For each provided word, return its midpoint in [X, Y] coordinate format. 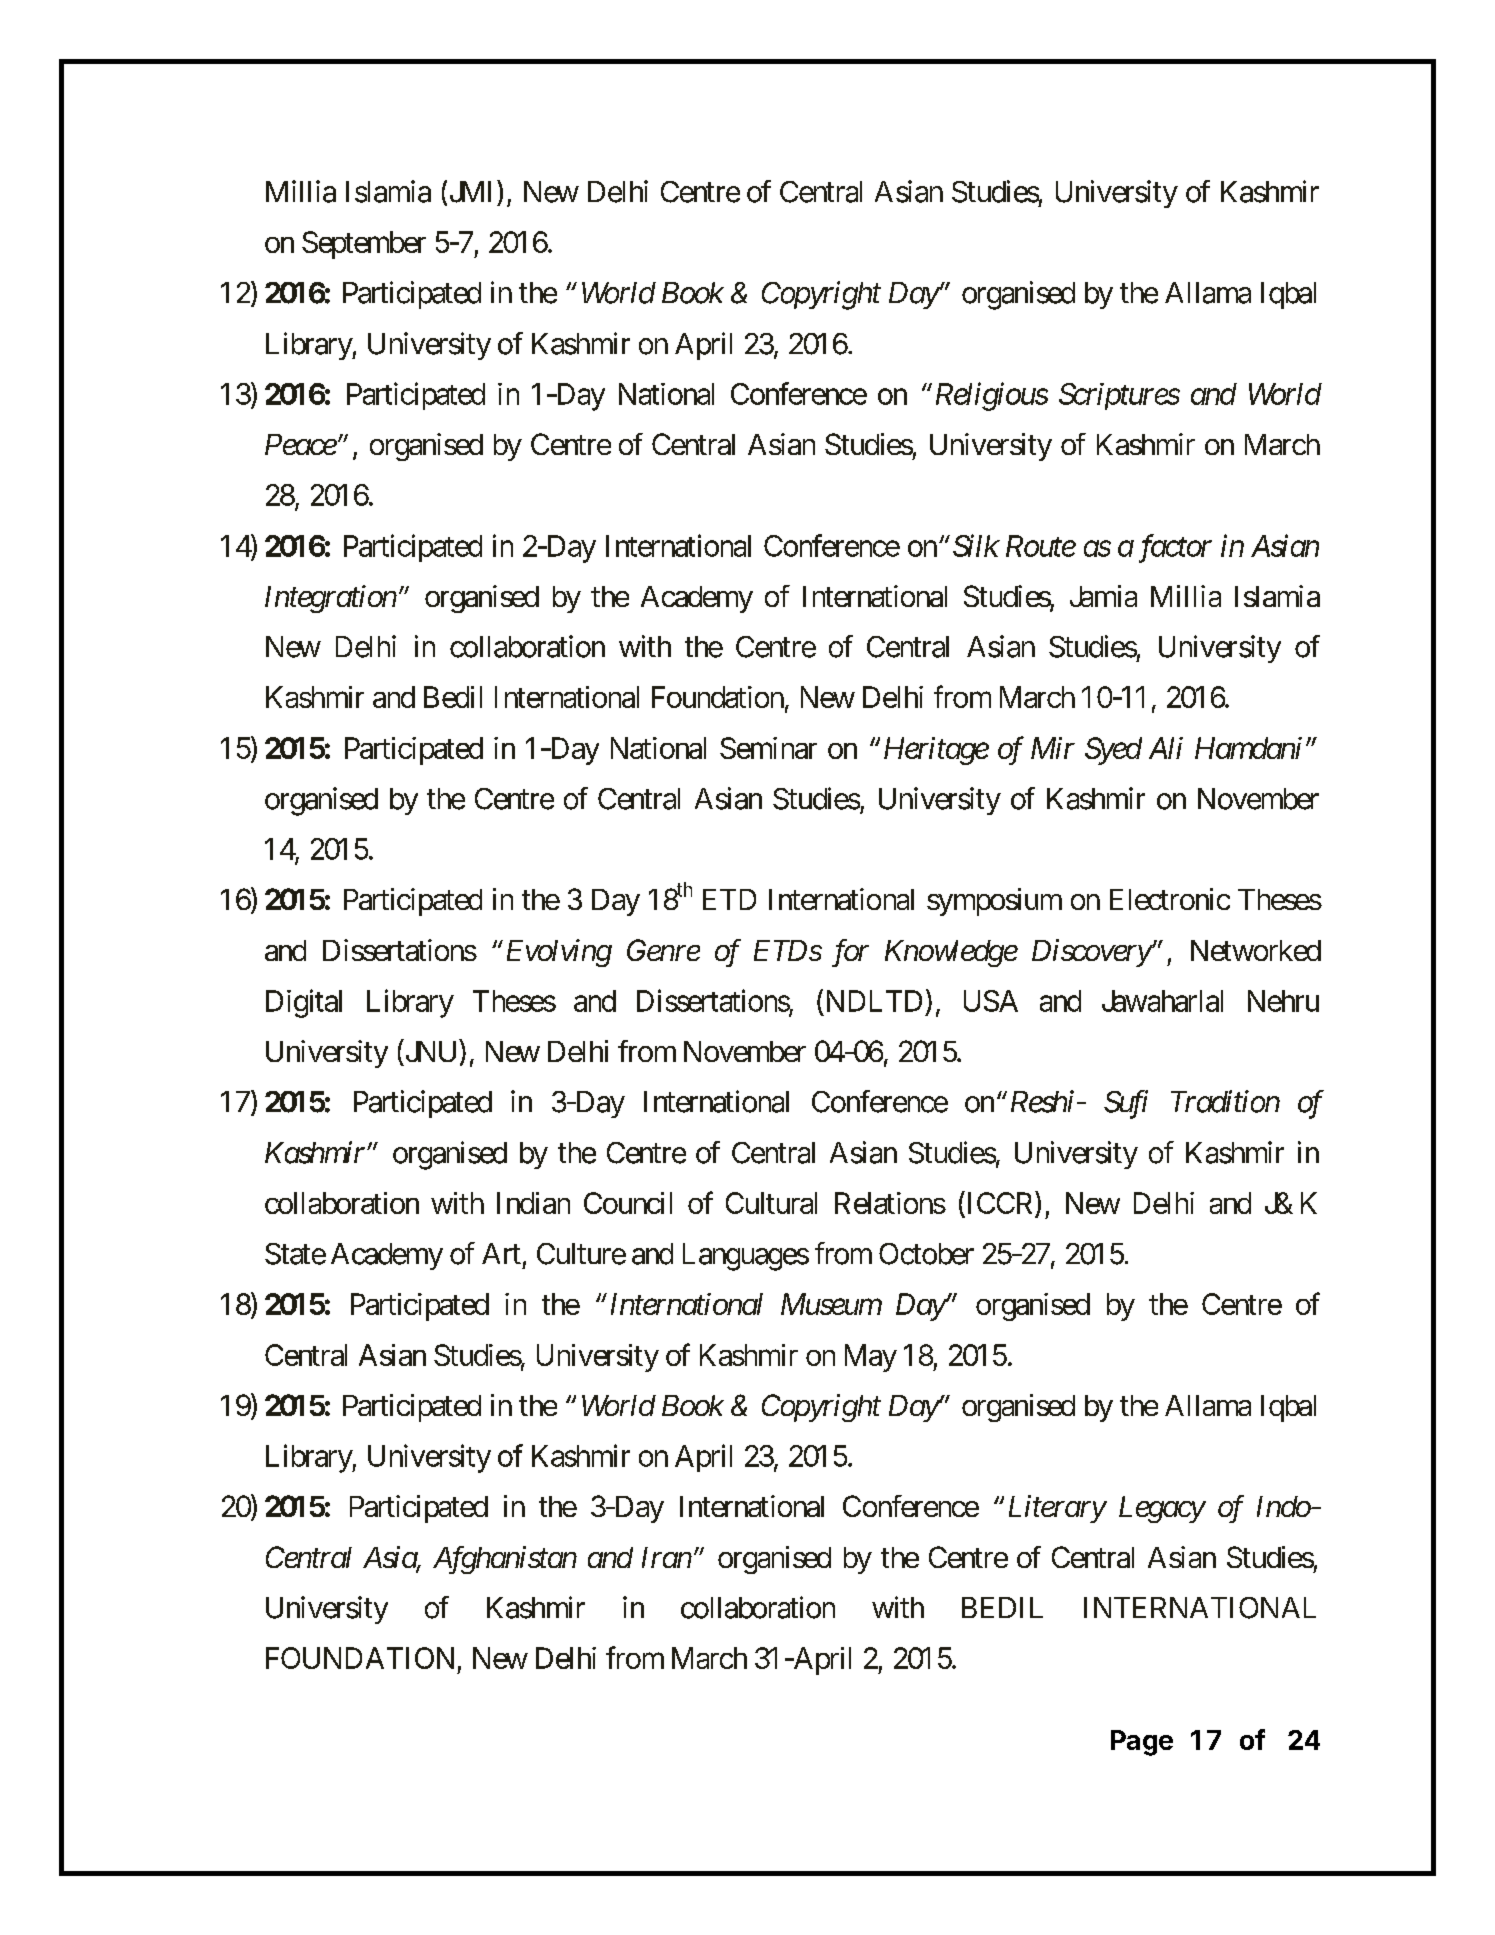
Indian [533, 1203]
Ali [1166, 748]
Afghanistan [505, 1560]
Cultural [771, 1203]
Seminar [768, 748]
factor [1175, 548]
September [364, 245]
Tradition [1225, 1101]
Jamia [1103, 596]
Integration [331, 599]
